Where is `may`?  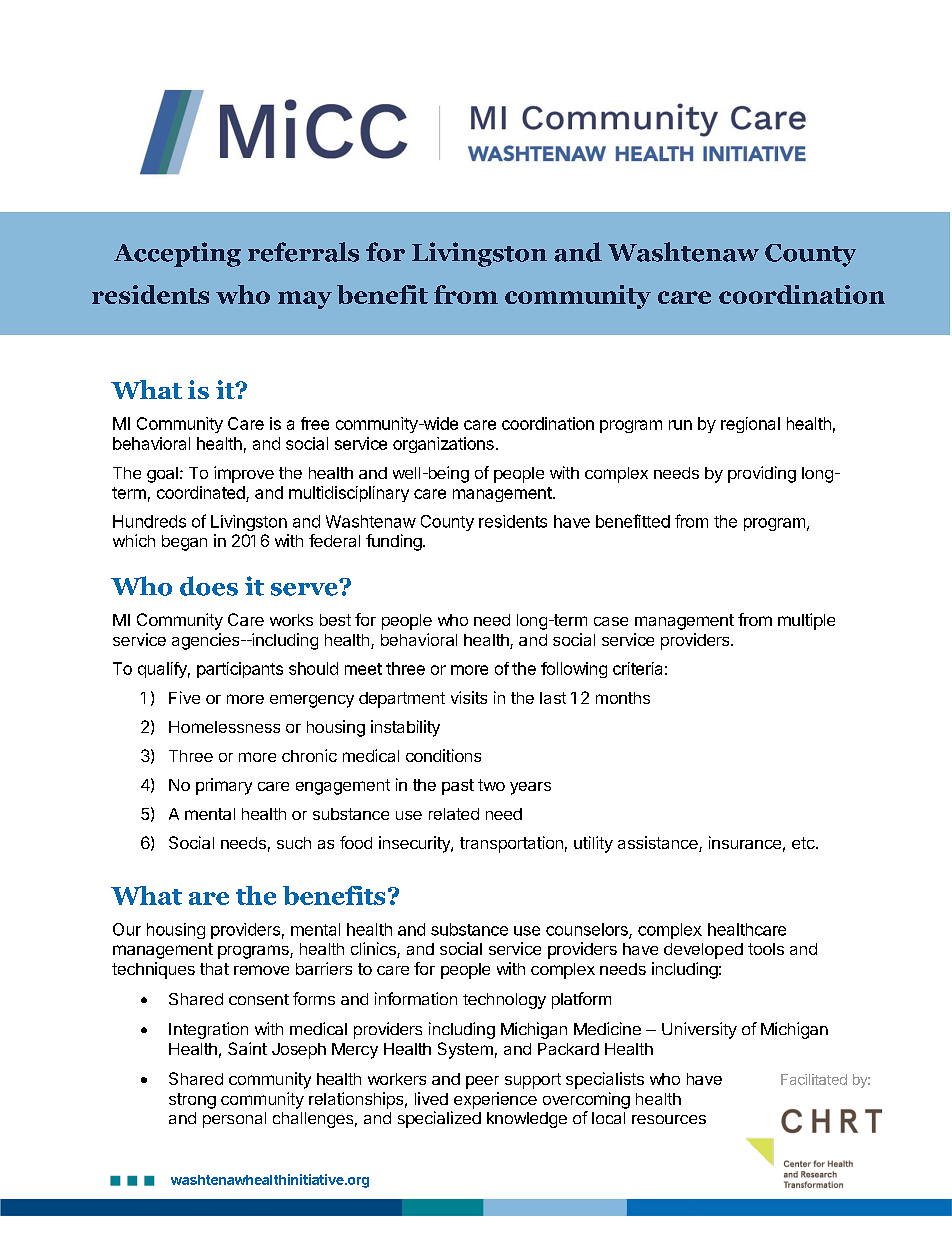
may is located at coordinates (305, 300).
